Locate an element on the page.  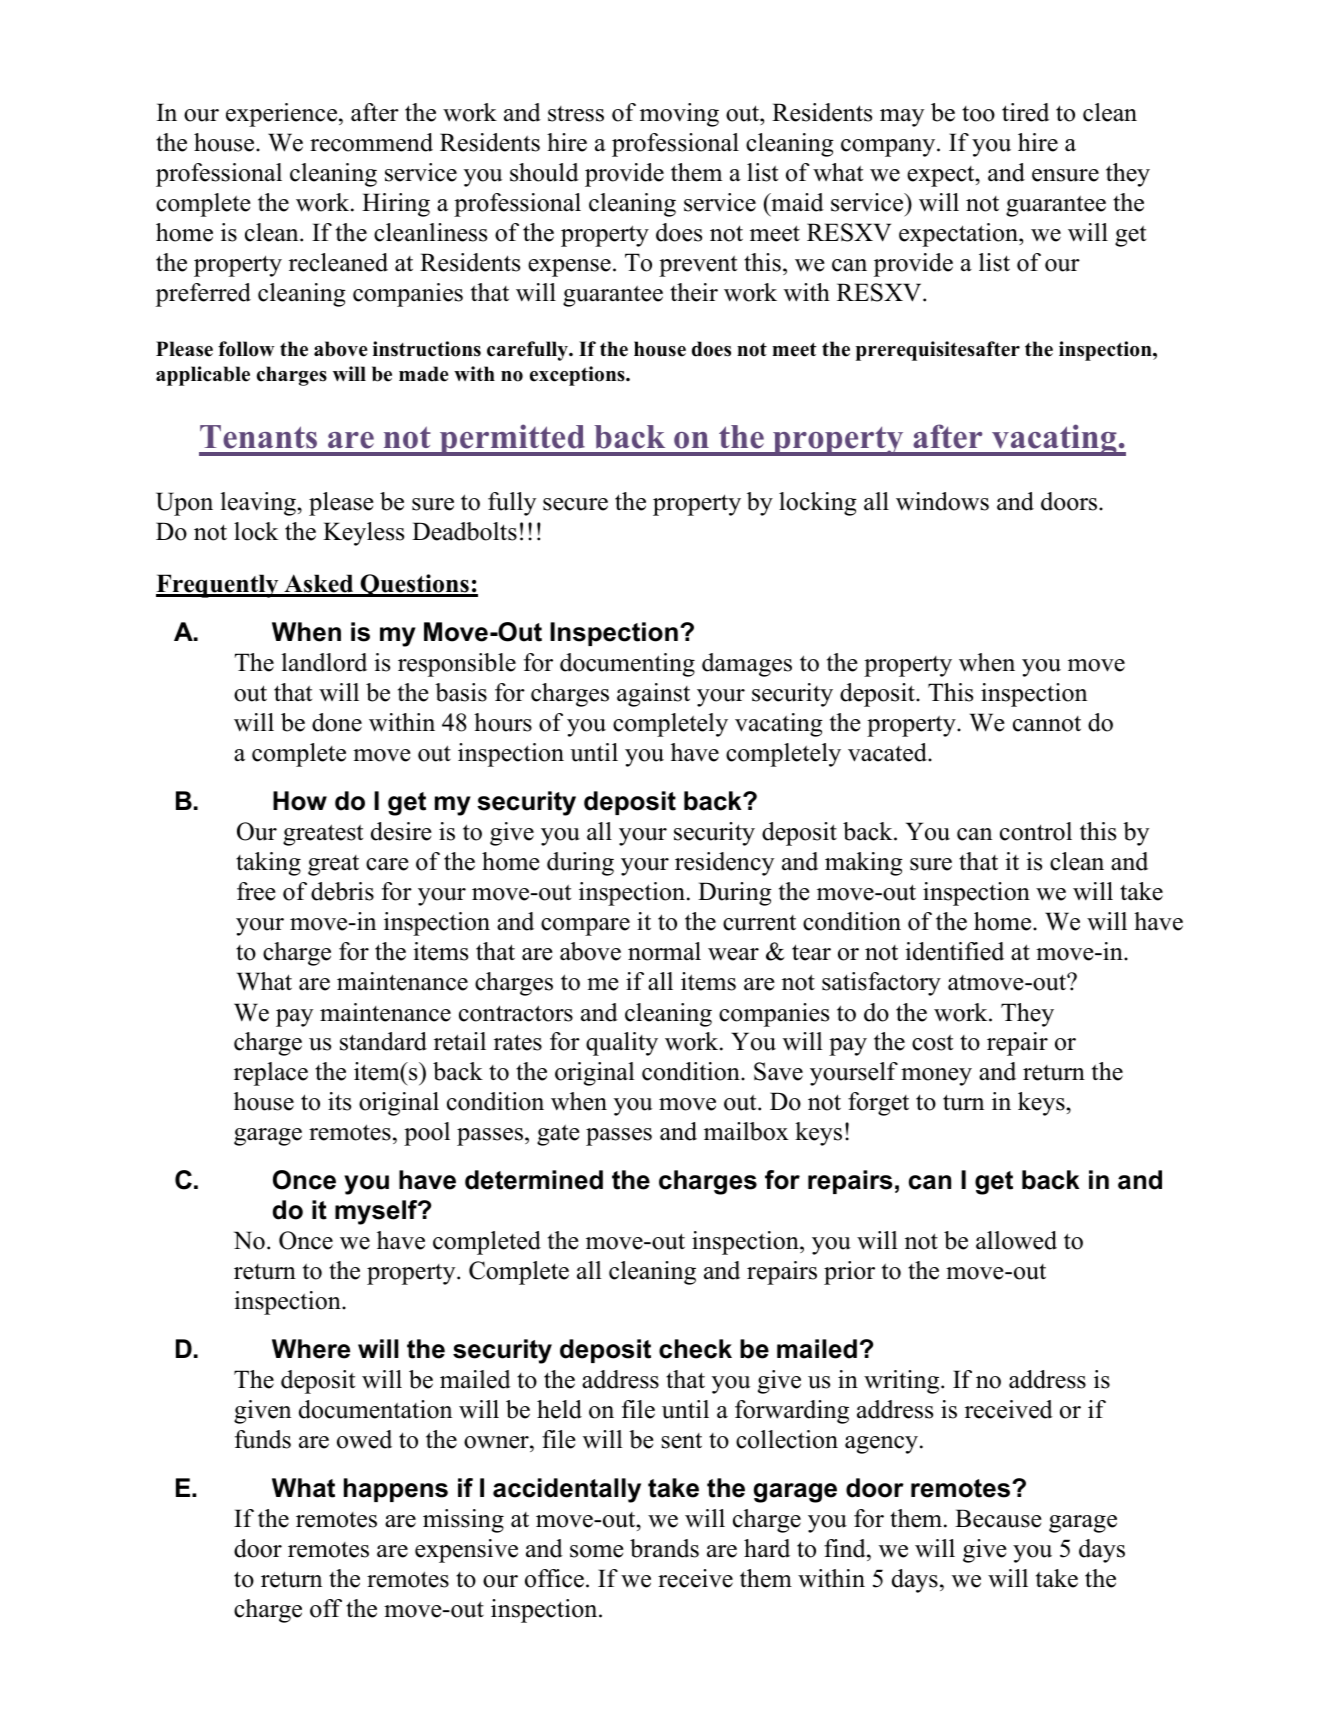
Because is located at coordinates (998, 1518).
